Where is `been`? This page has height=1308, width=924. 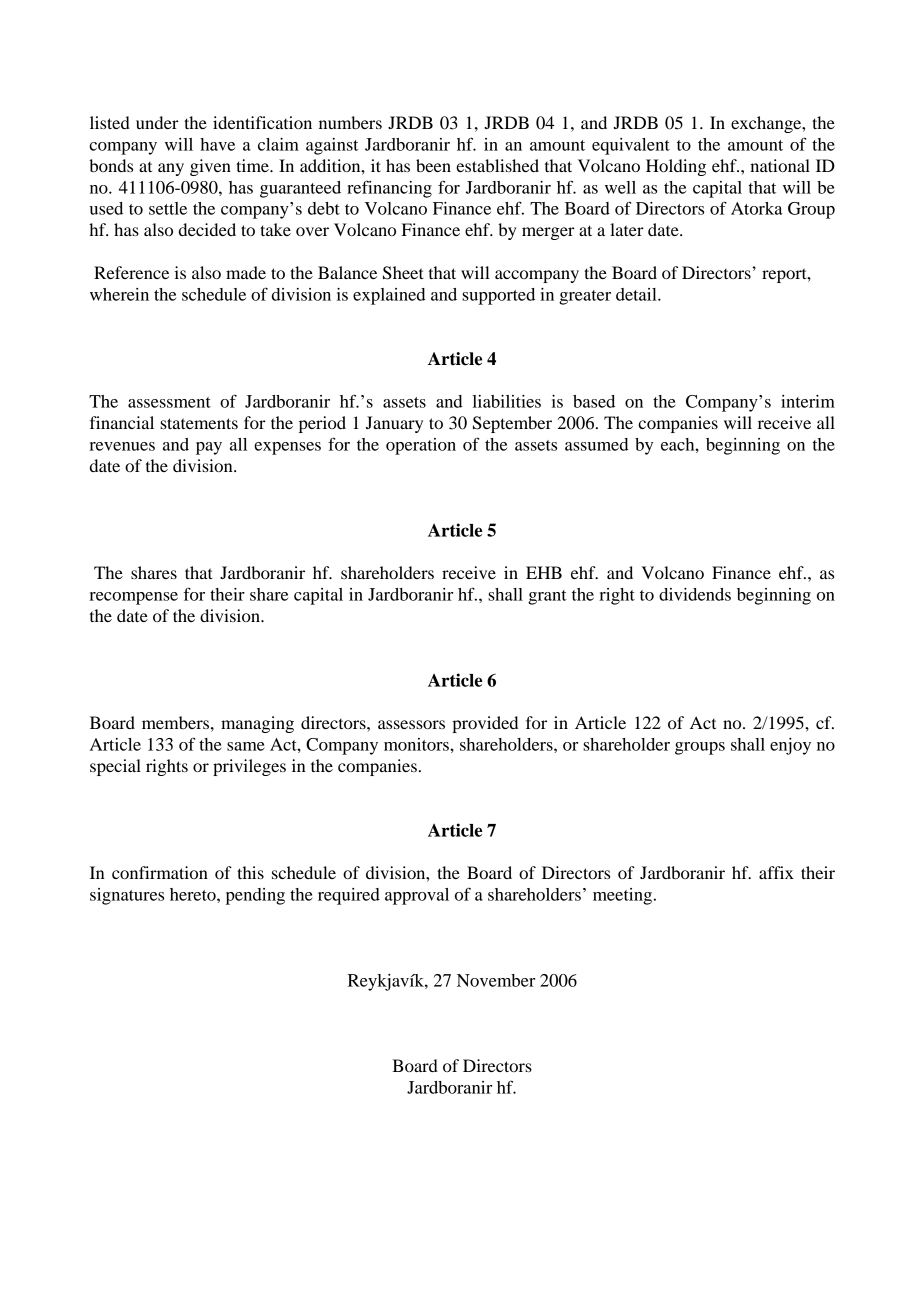 been is located at coordinates (433, 165).
